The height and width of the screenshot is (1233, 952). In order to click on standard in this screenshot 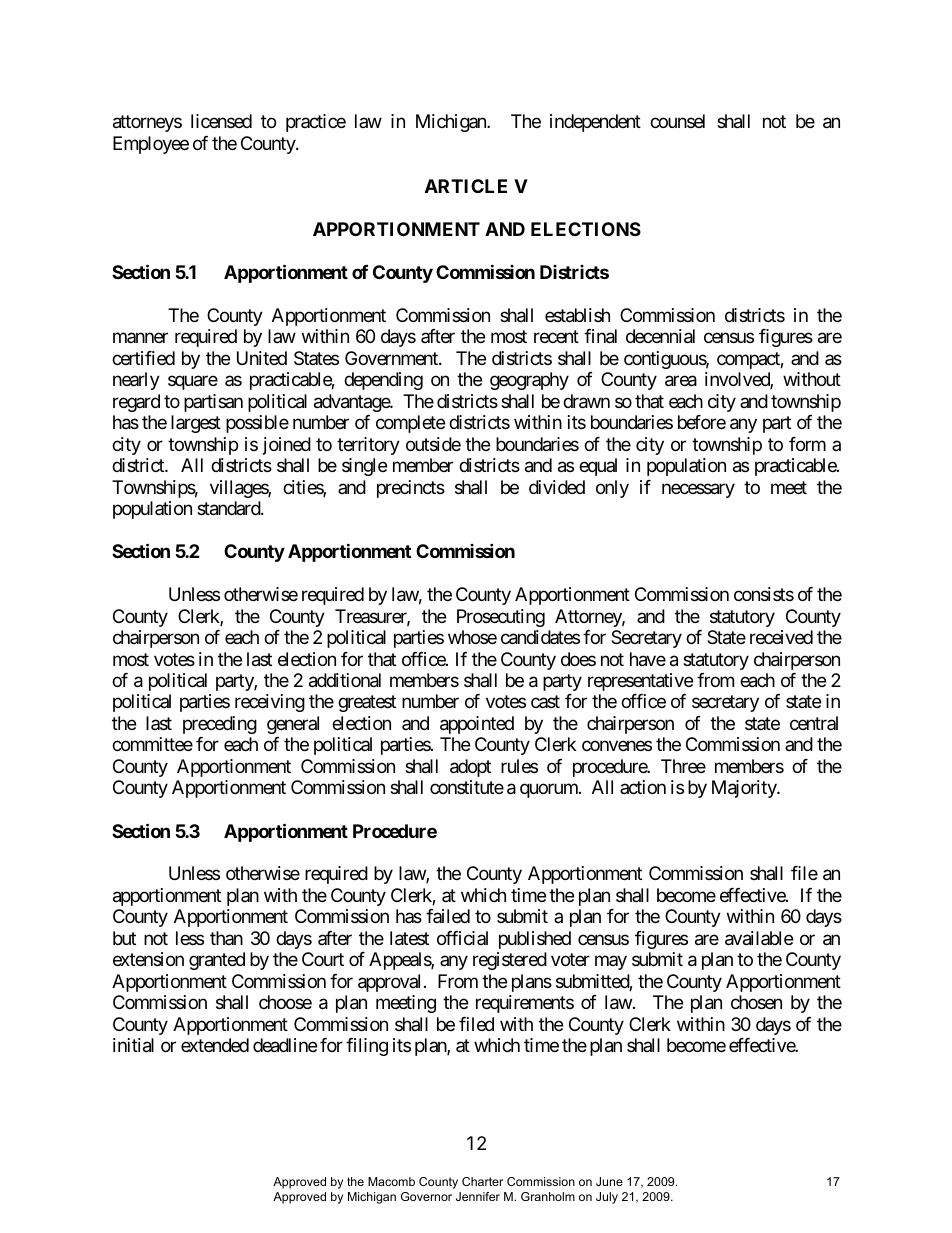, I will do `click(229, 508)`.
